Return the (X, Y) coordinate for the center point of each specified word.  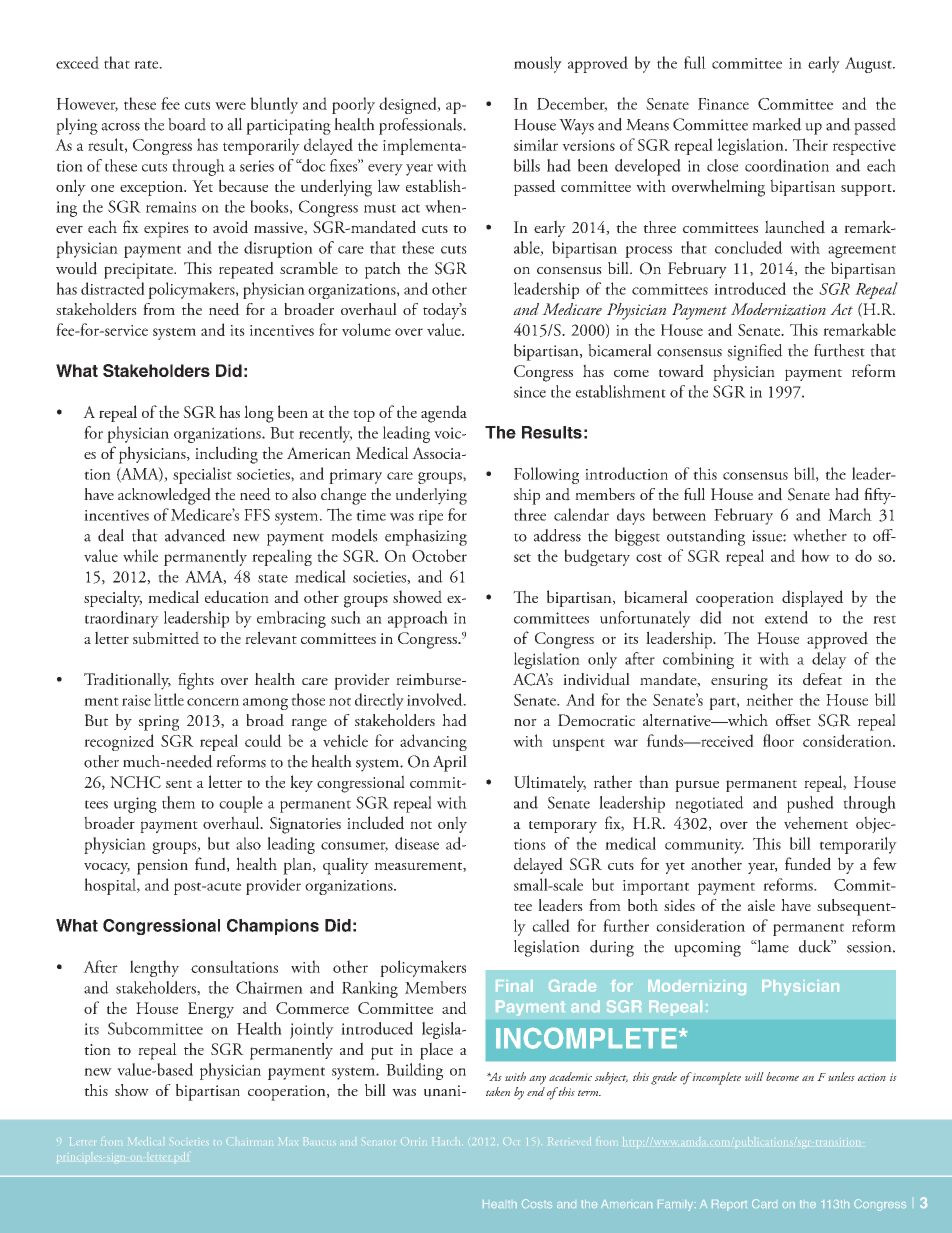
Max (288, 1141)
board (187, 124)
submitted (166, 637)
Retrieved (569, 1141)
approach (418, 619)
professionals (421, 126)
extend (786, 617)
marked (777, 124)
